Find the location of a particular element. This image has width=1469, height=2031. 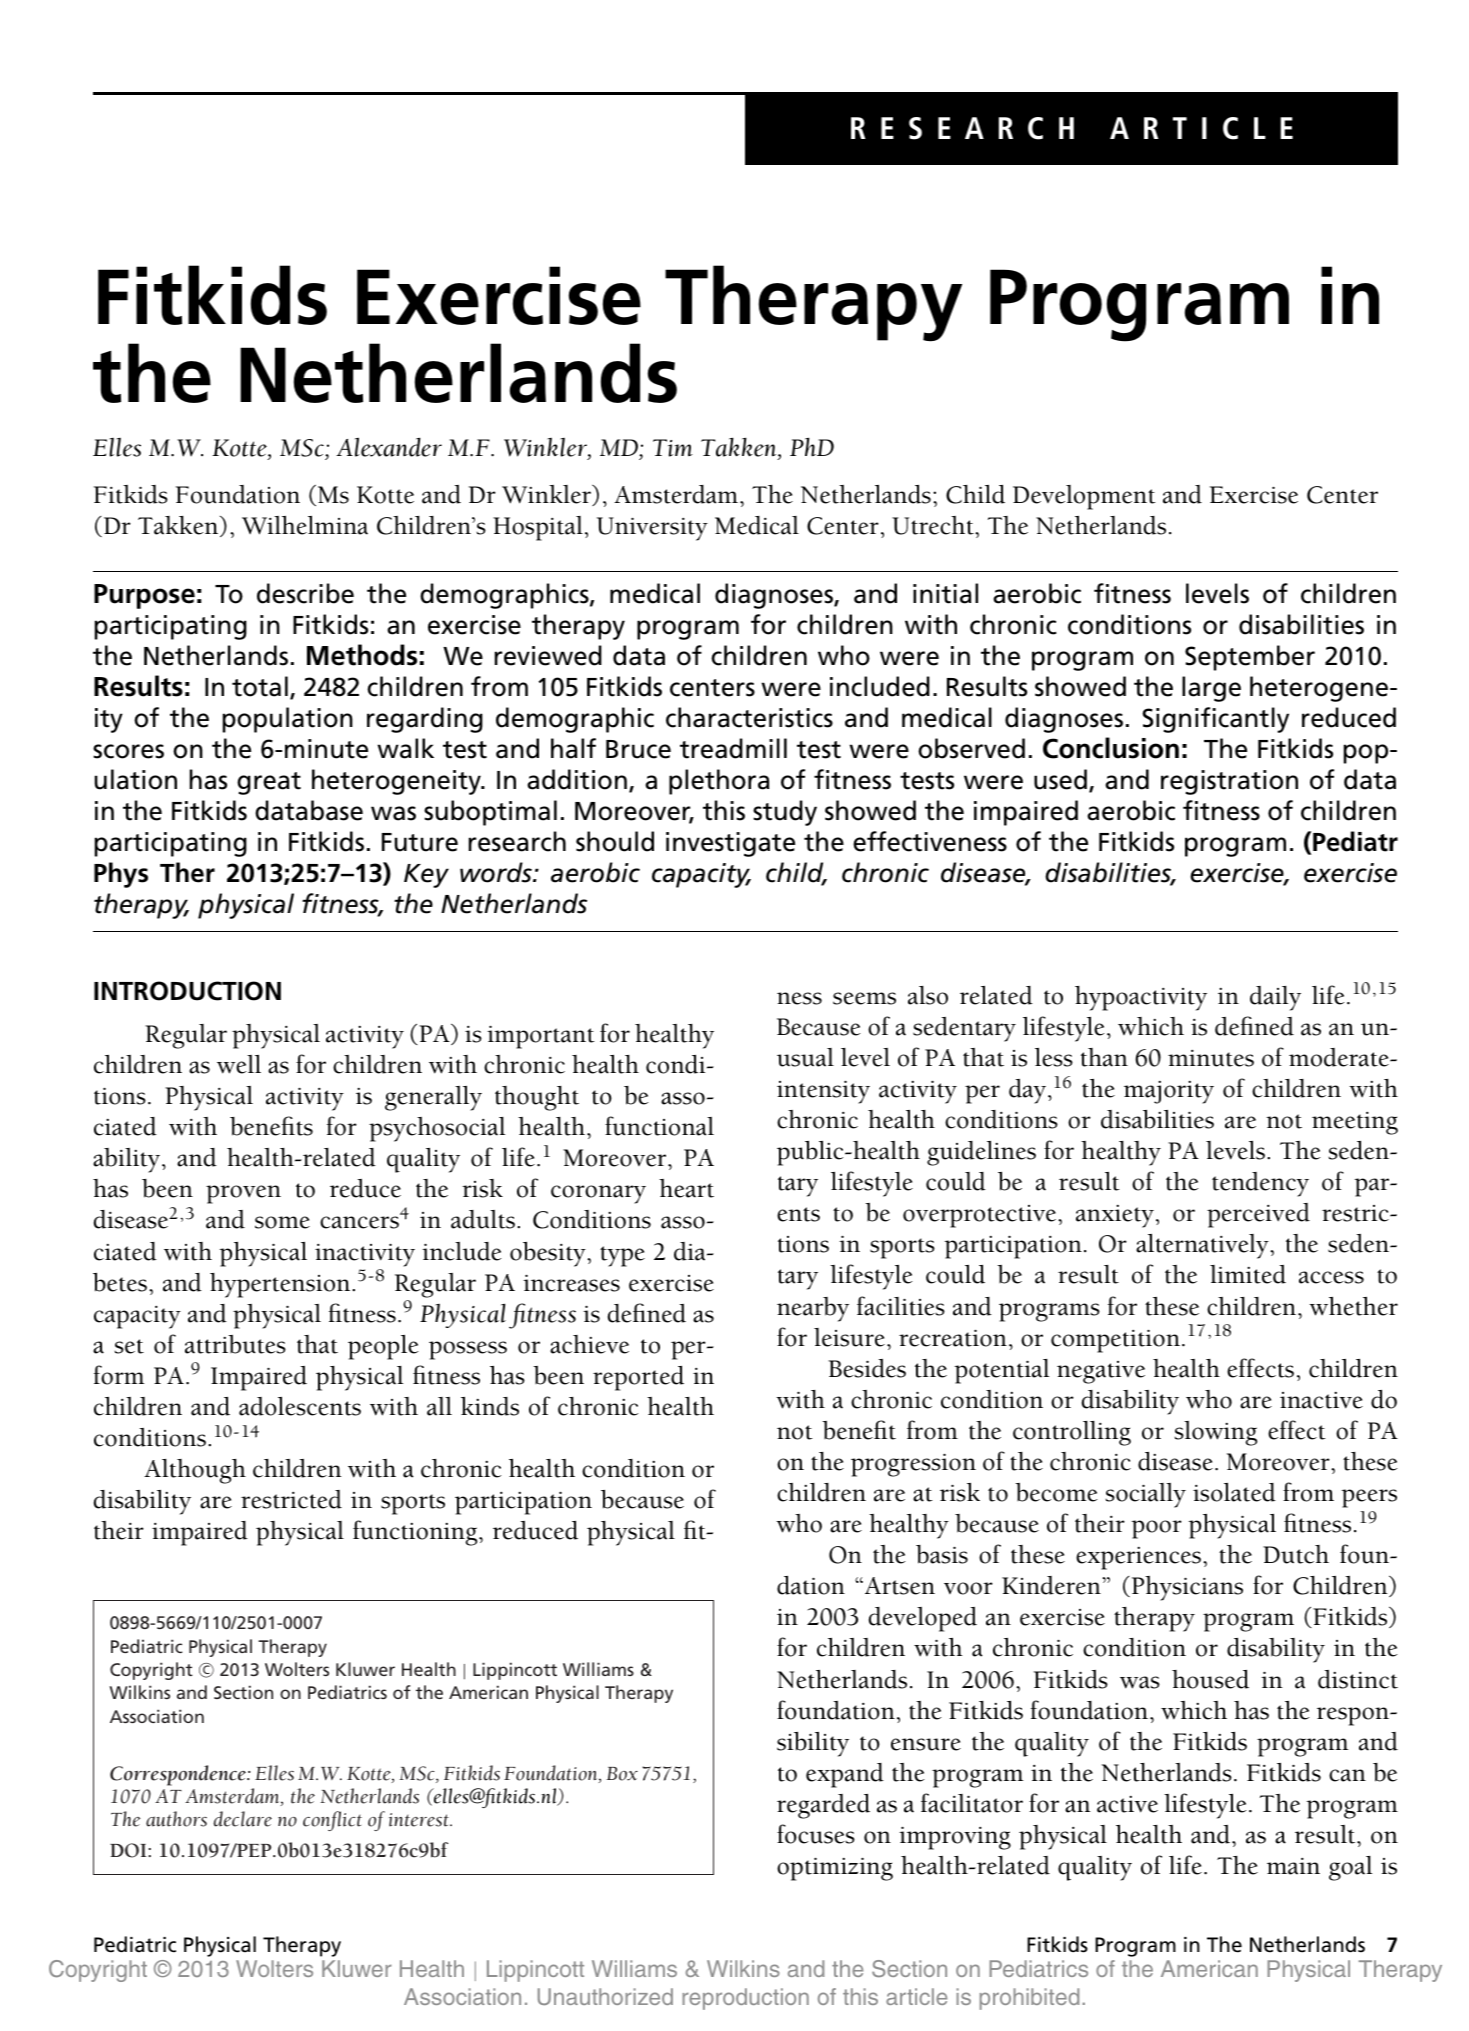

reproduction is located at coordinates (745, 1999).
